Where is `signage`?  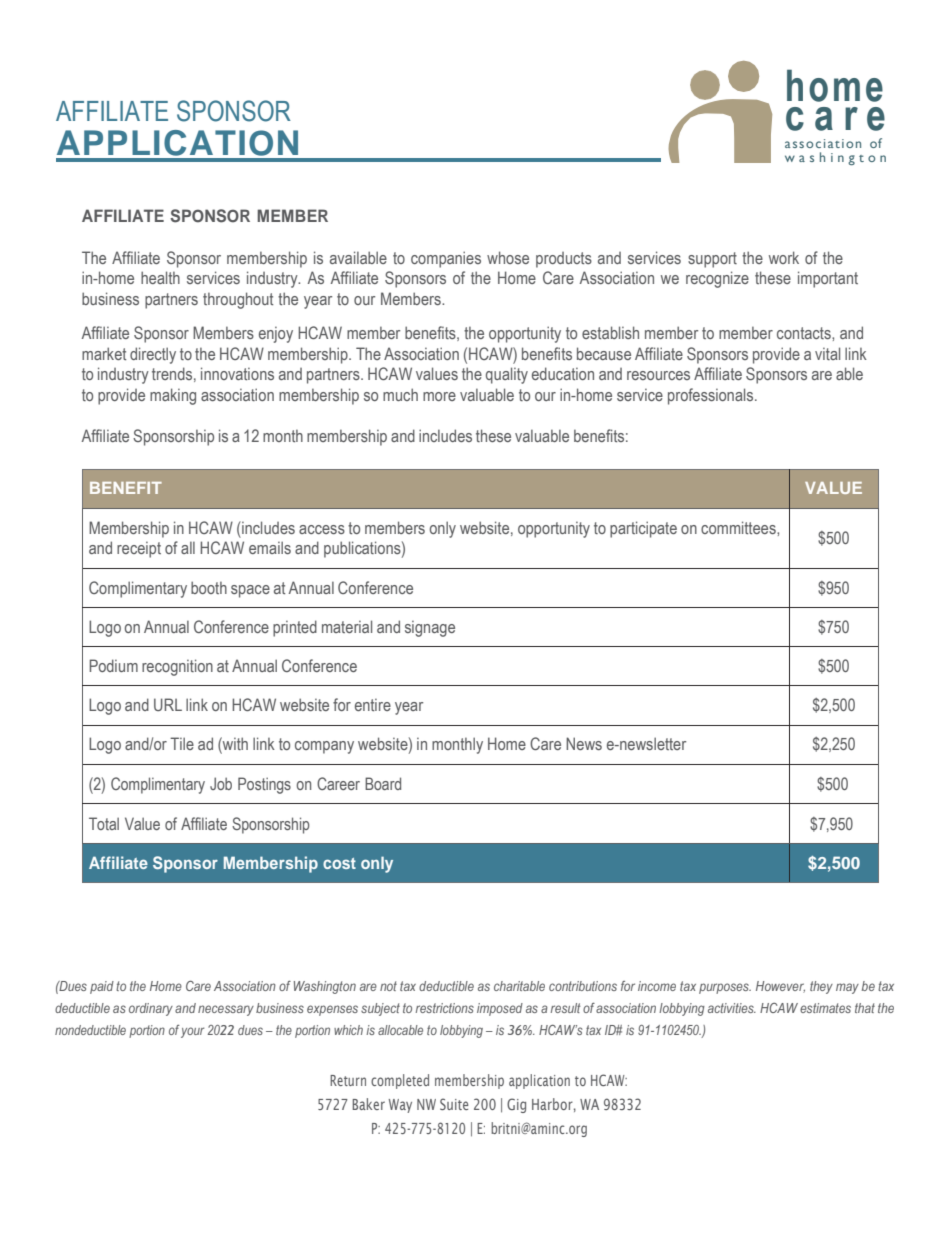
signage is located at coordinates (430, 629).
